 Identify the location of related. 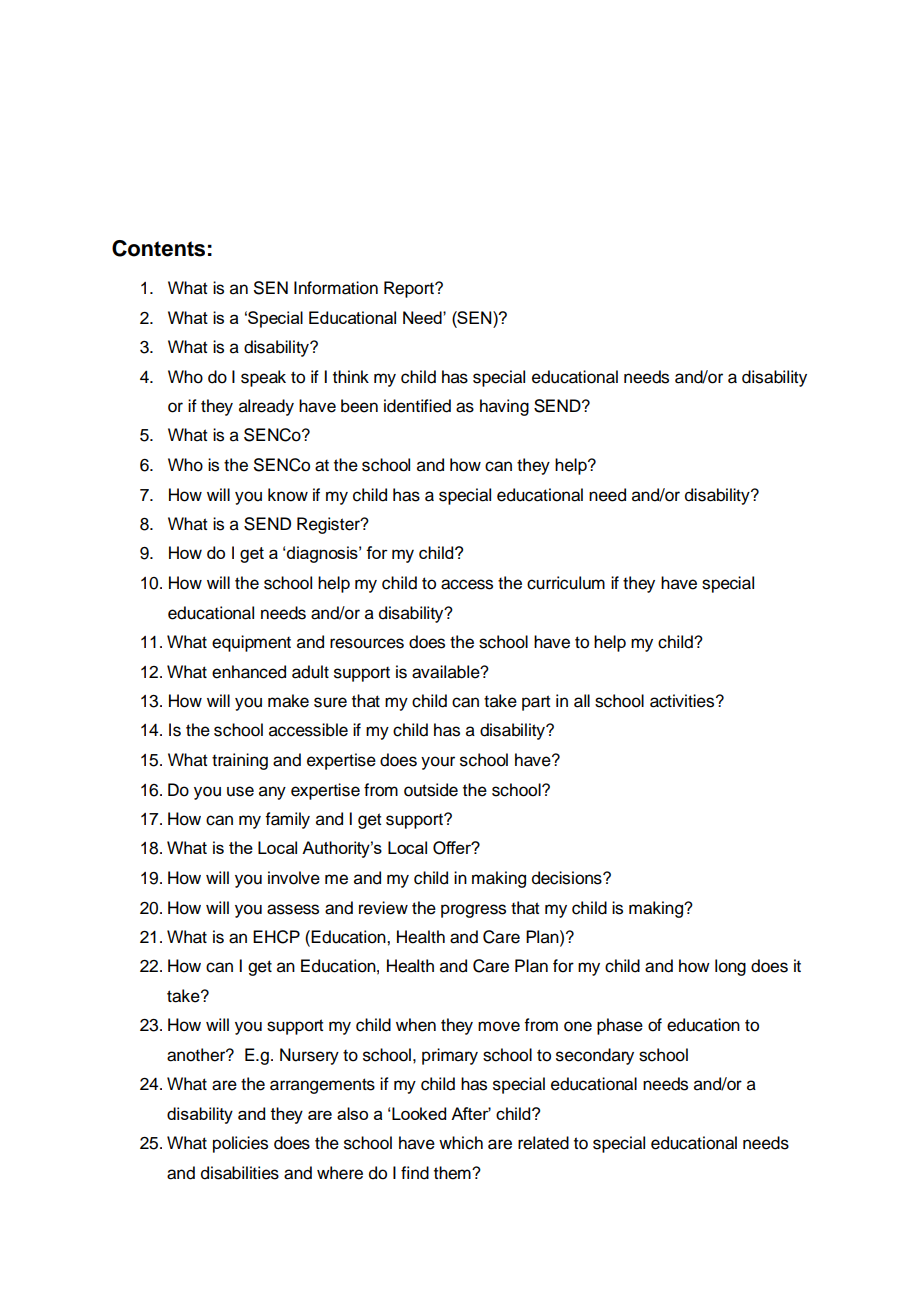
(543, 1143).
